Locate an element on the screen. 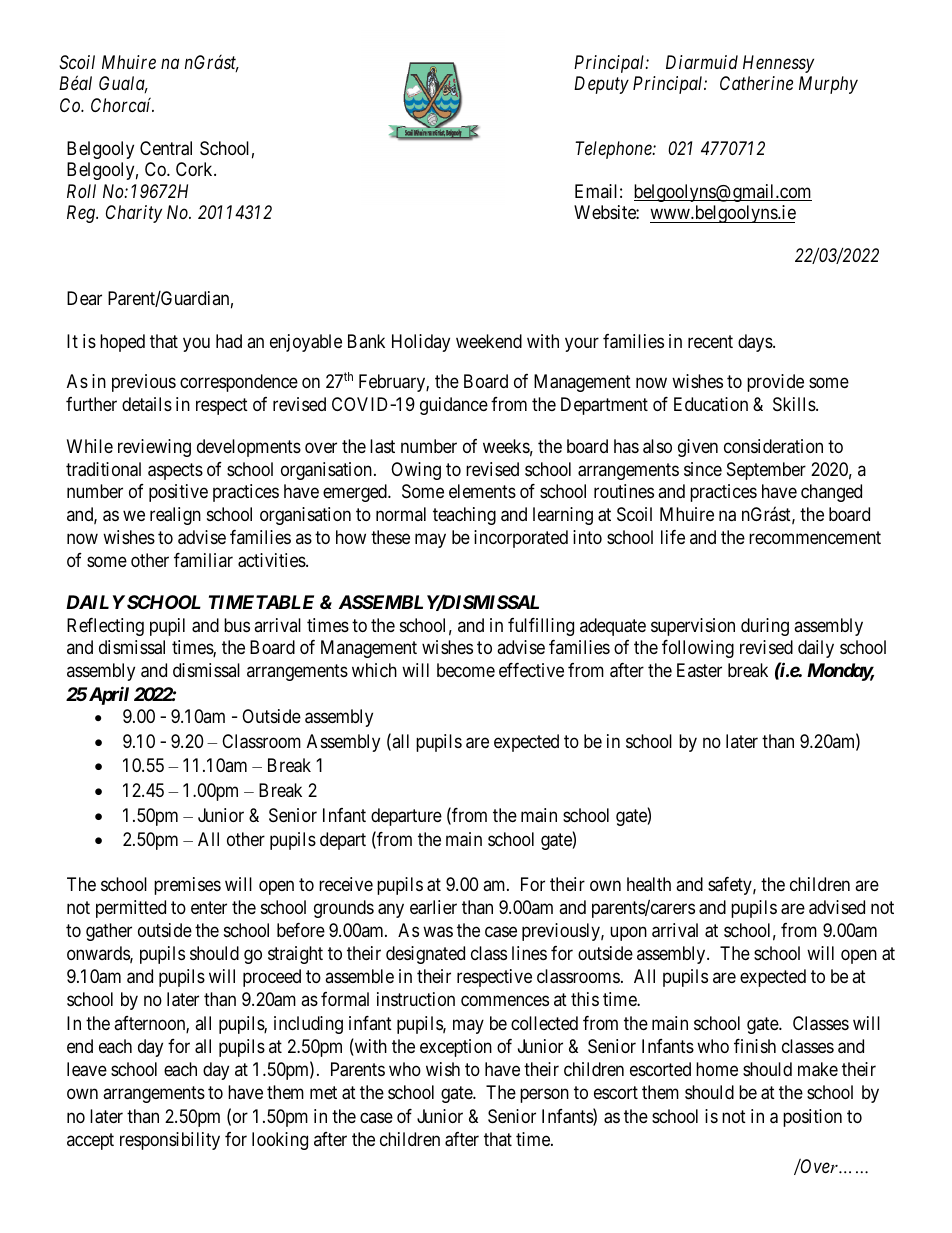  Catherine is located at coordinates (756, 83).
